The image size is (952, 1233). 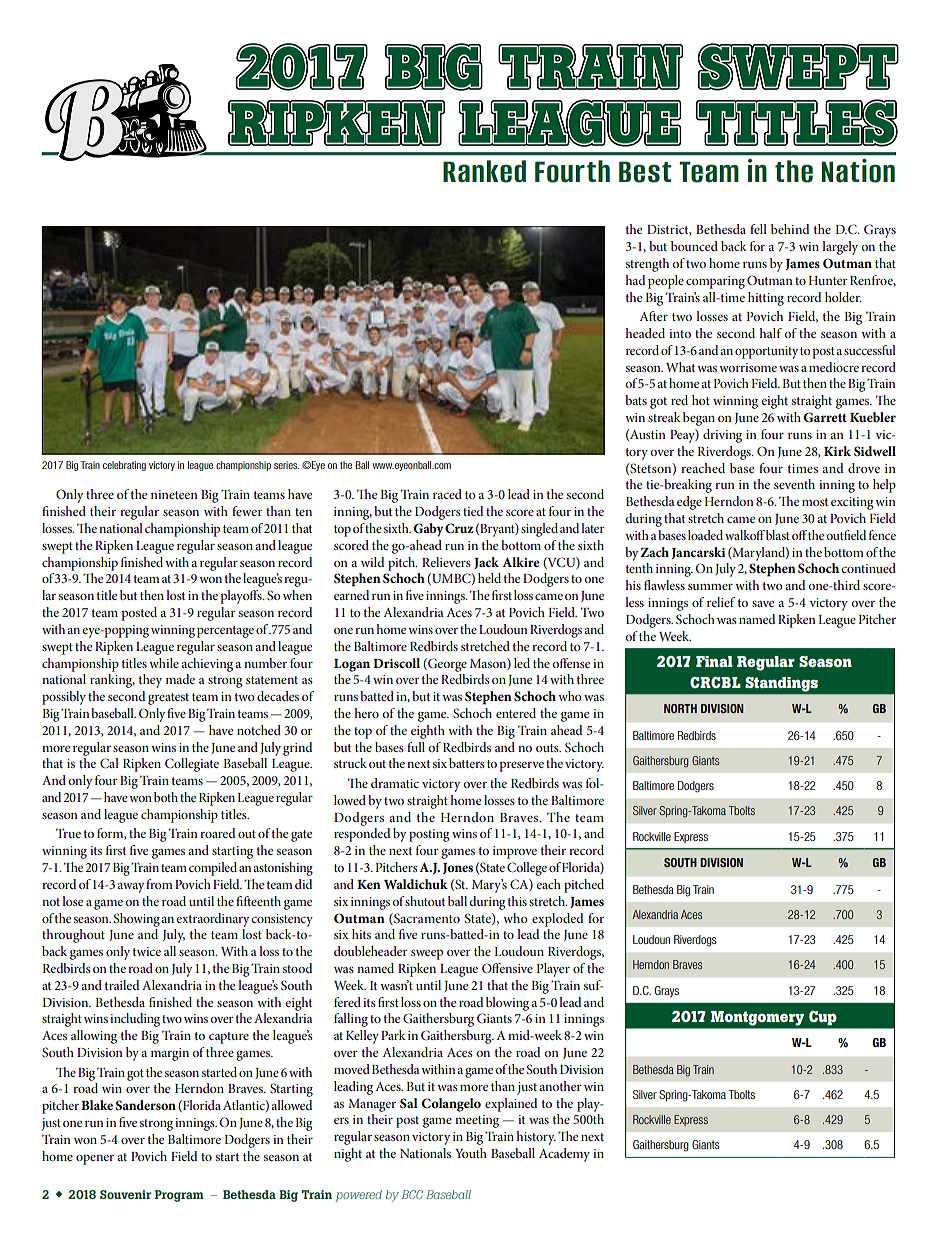 What do you see at coordinates (150, 681) in the screenshot?
I see `they` at bounding box center [150, 681].
